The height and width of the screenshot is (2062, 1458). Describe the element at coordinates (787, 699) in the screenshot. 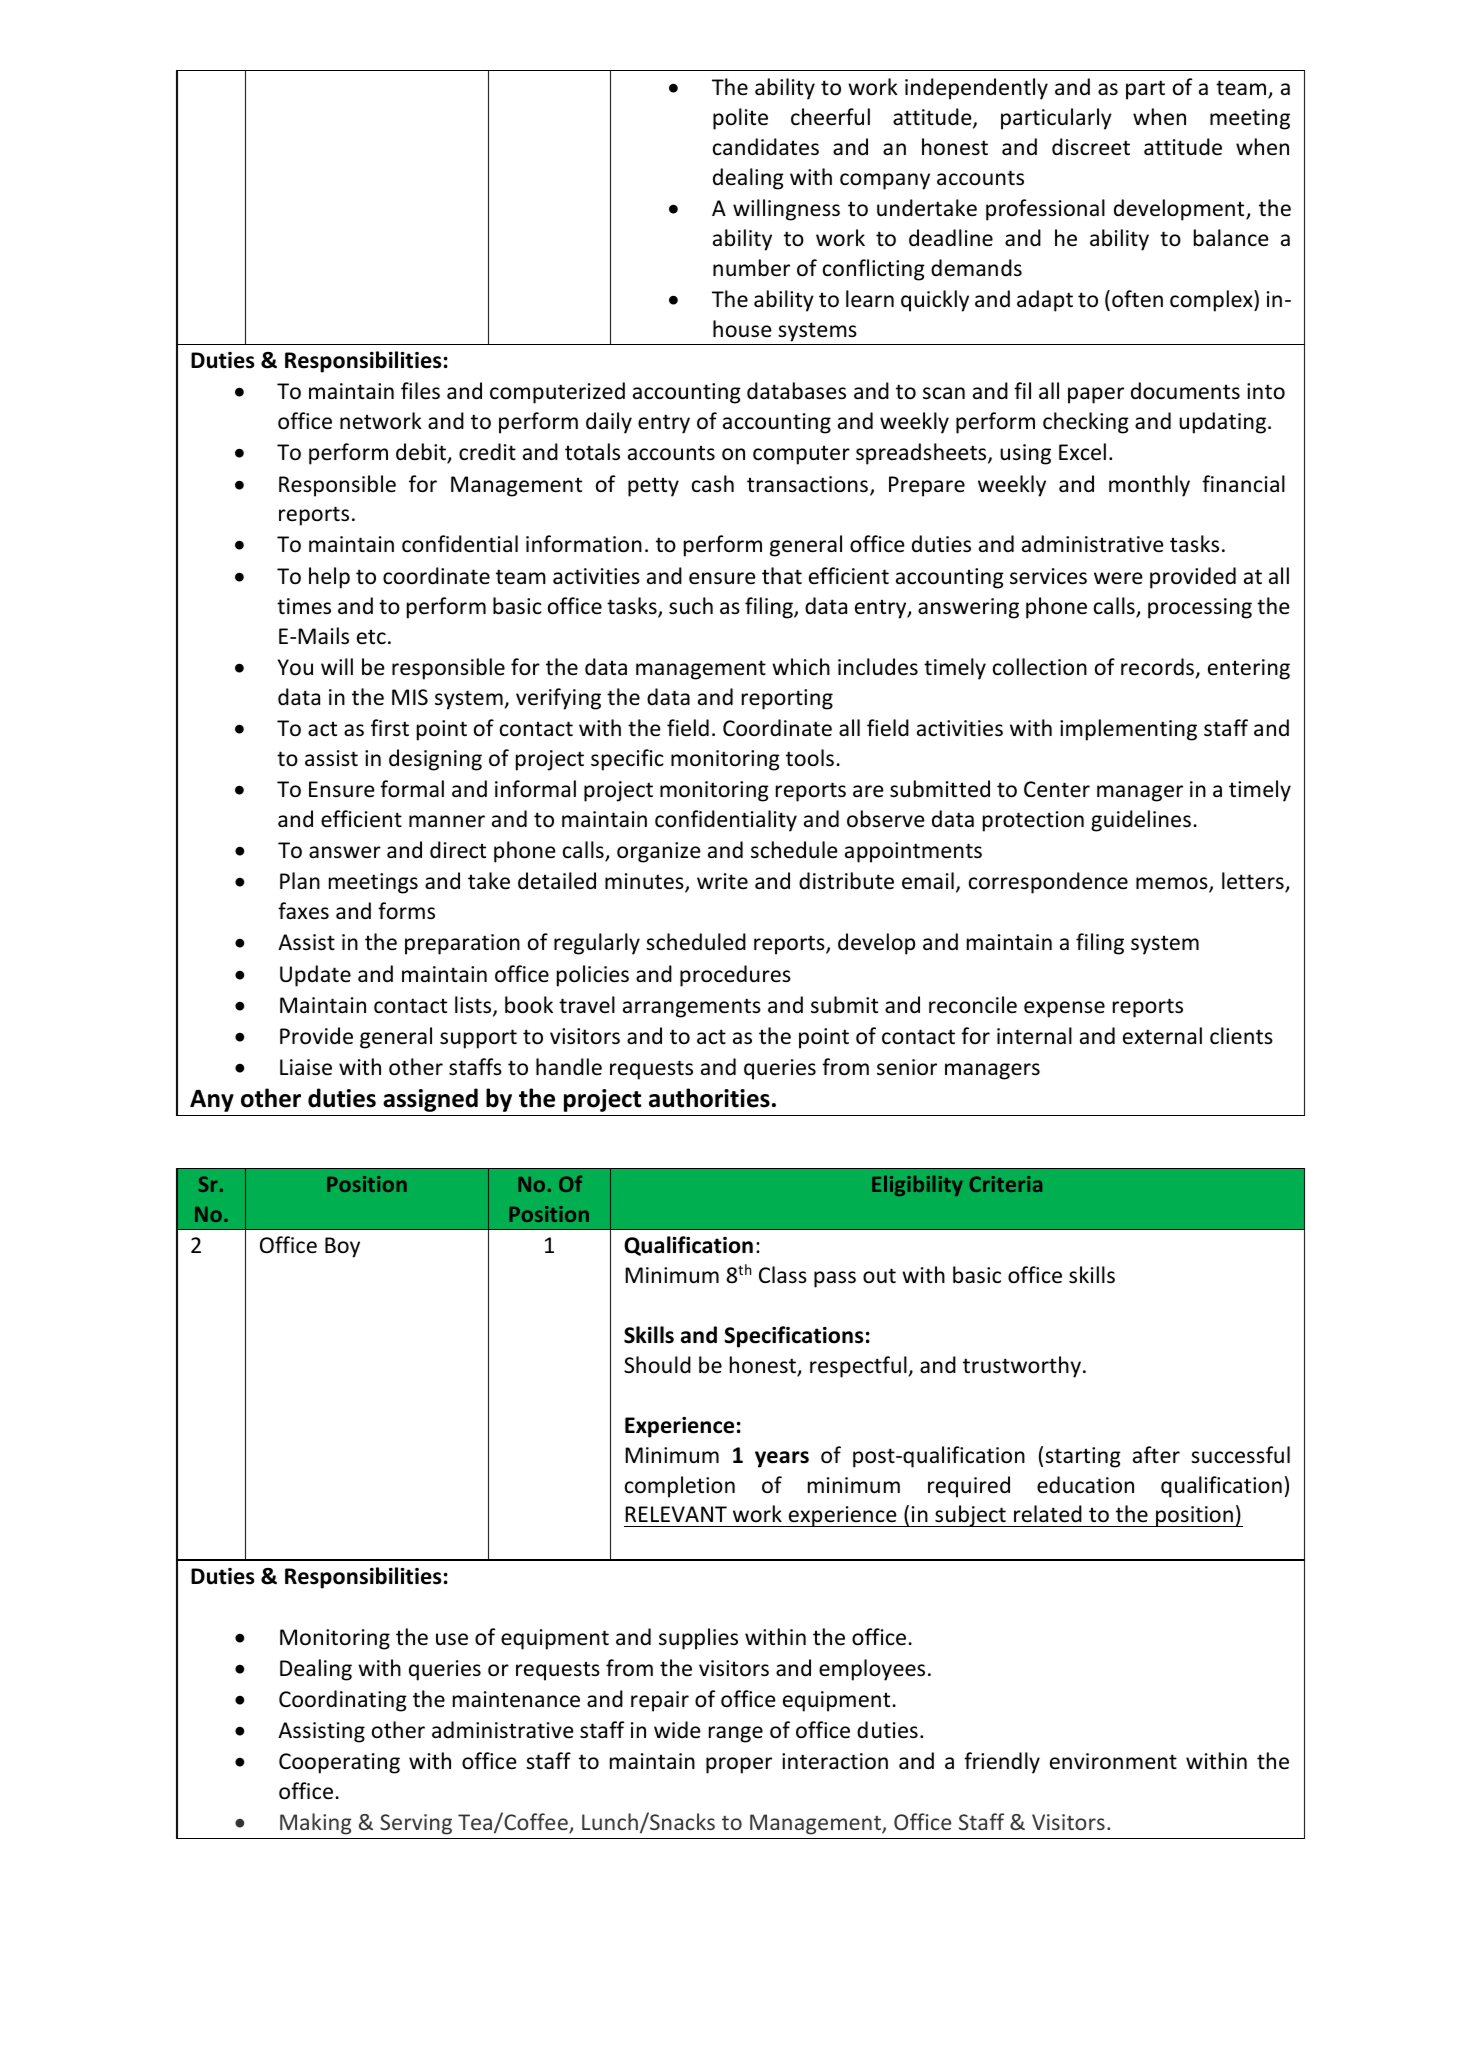

I see `reporting` at that location.
